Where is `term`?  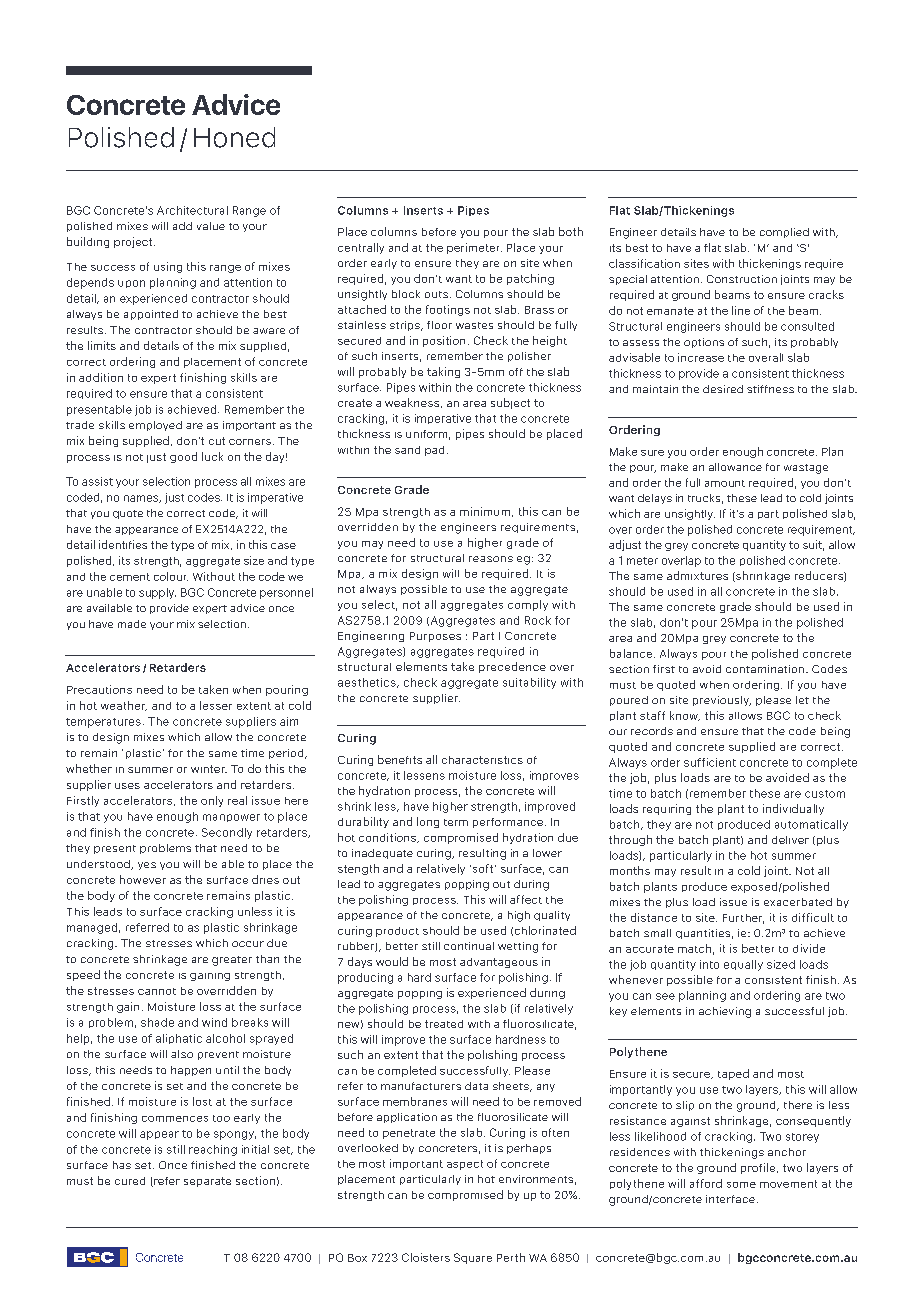
term is located at coordinates (456, 822).
